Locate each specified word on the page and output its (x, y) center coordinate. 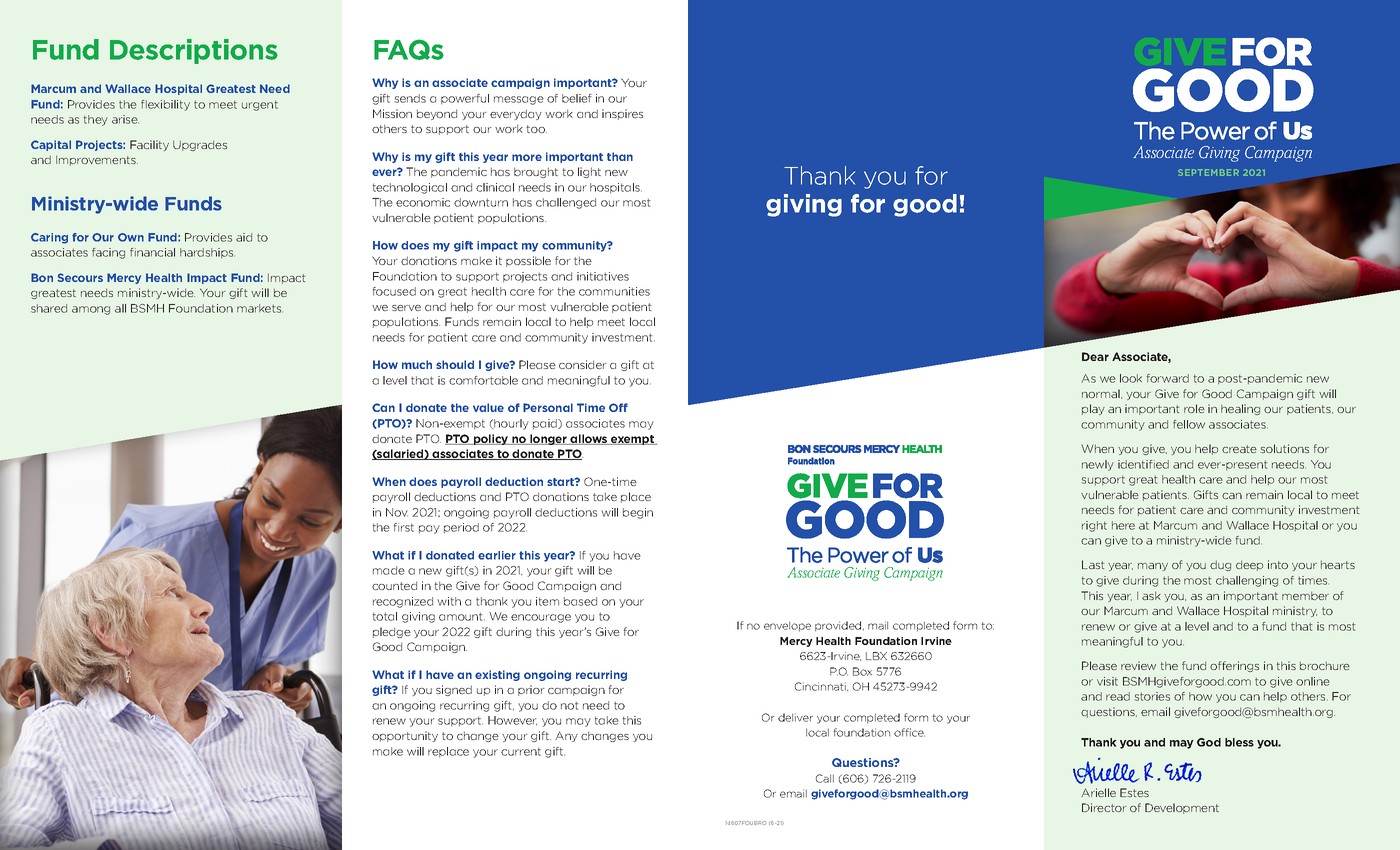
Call (825, 778)
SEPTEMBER (1208, 172)
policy (491, 439)
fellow (1189, 424)
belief (577, 98)
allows (589, 439)
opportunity (405, 736)
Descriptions (194, 51)
